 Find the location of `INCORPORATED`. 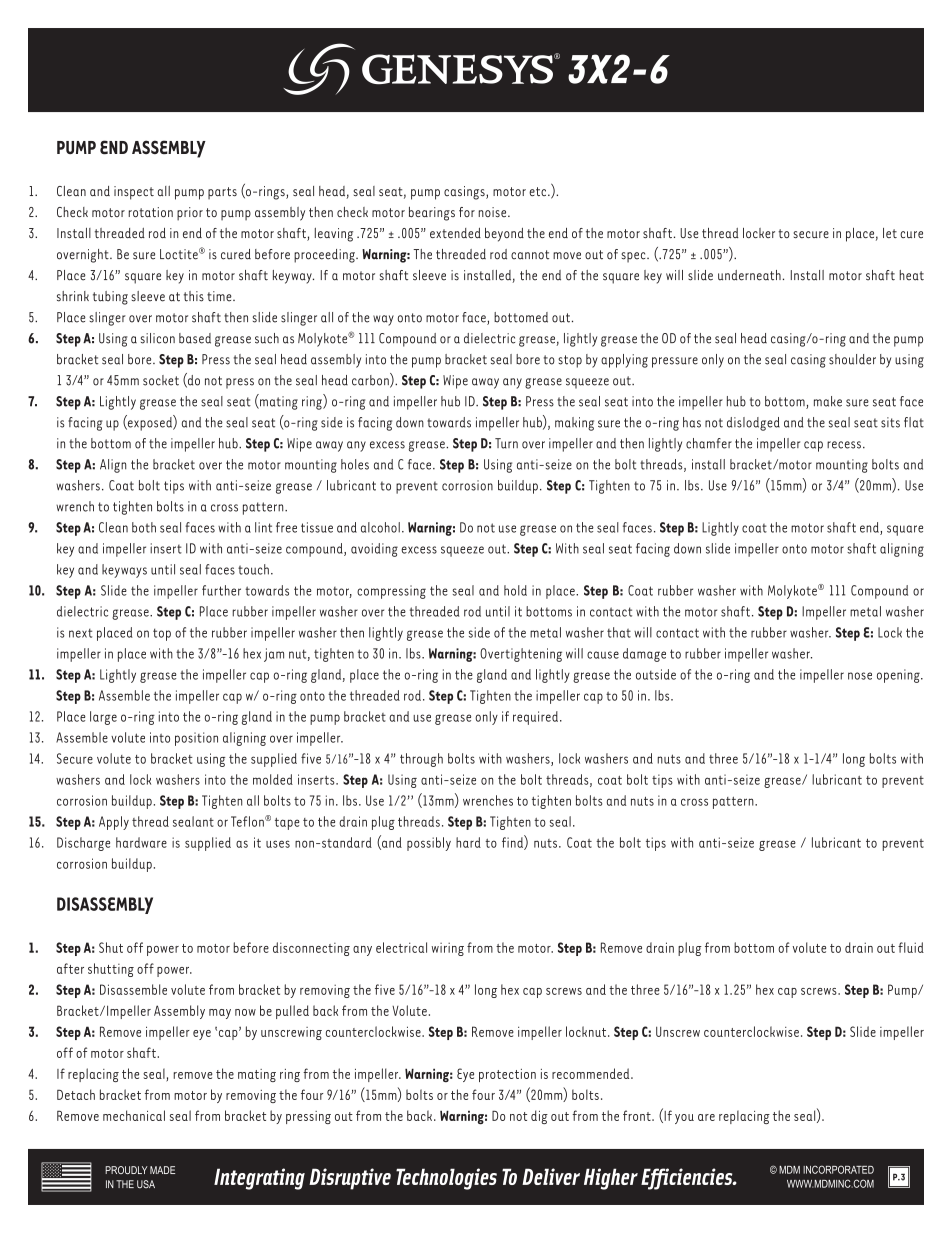

INCORPORATED is located at coordinates (838, 1169).
